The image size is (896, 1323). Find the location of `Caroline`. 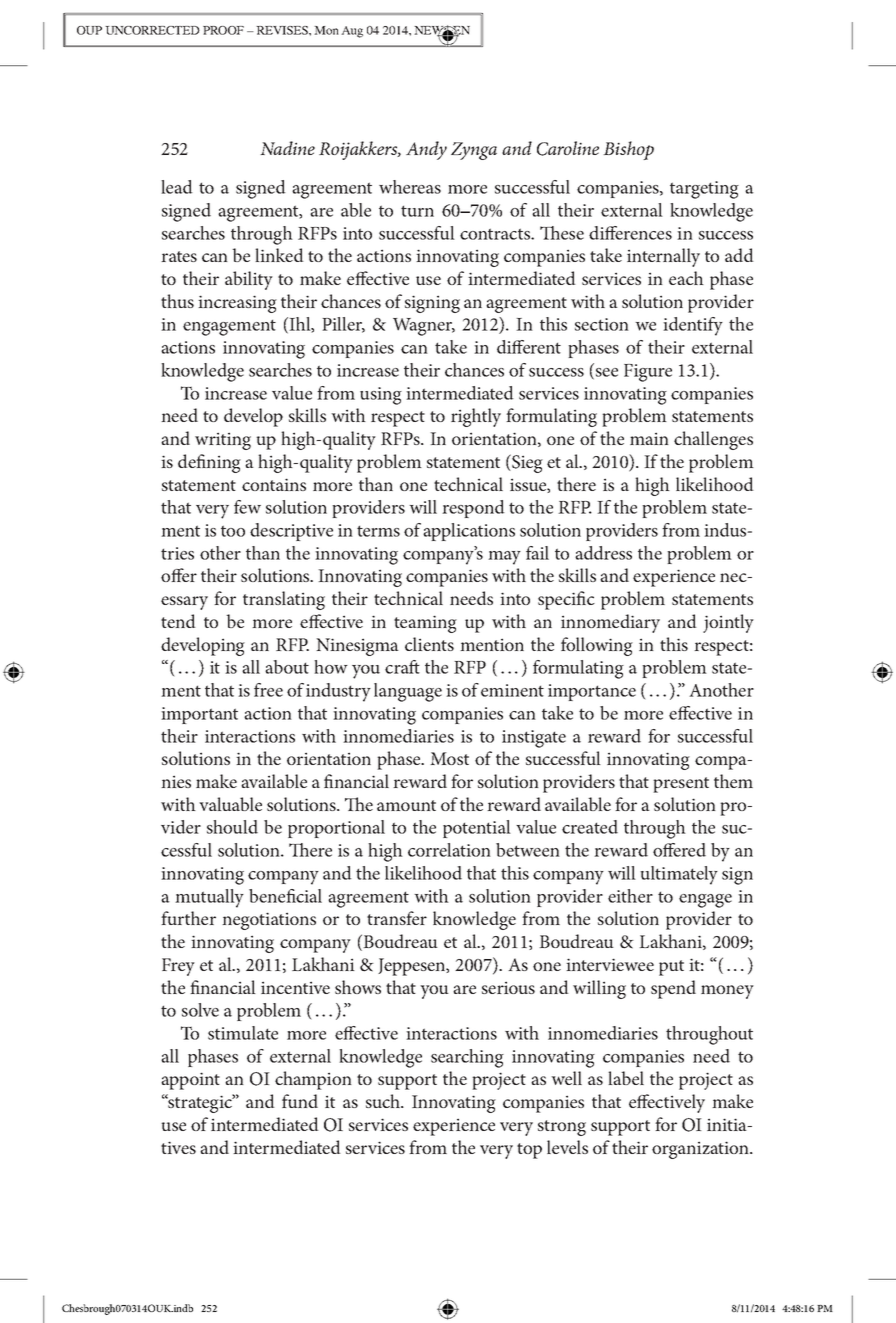

Caroline is located at coordinates (568, 148).
